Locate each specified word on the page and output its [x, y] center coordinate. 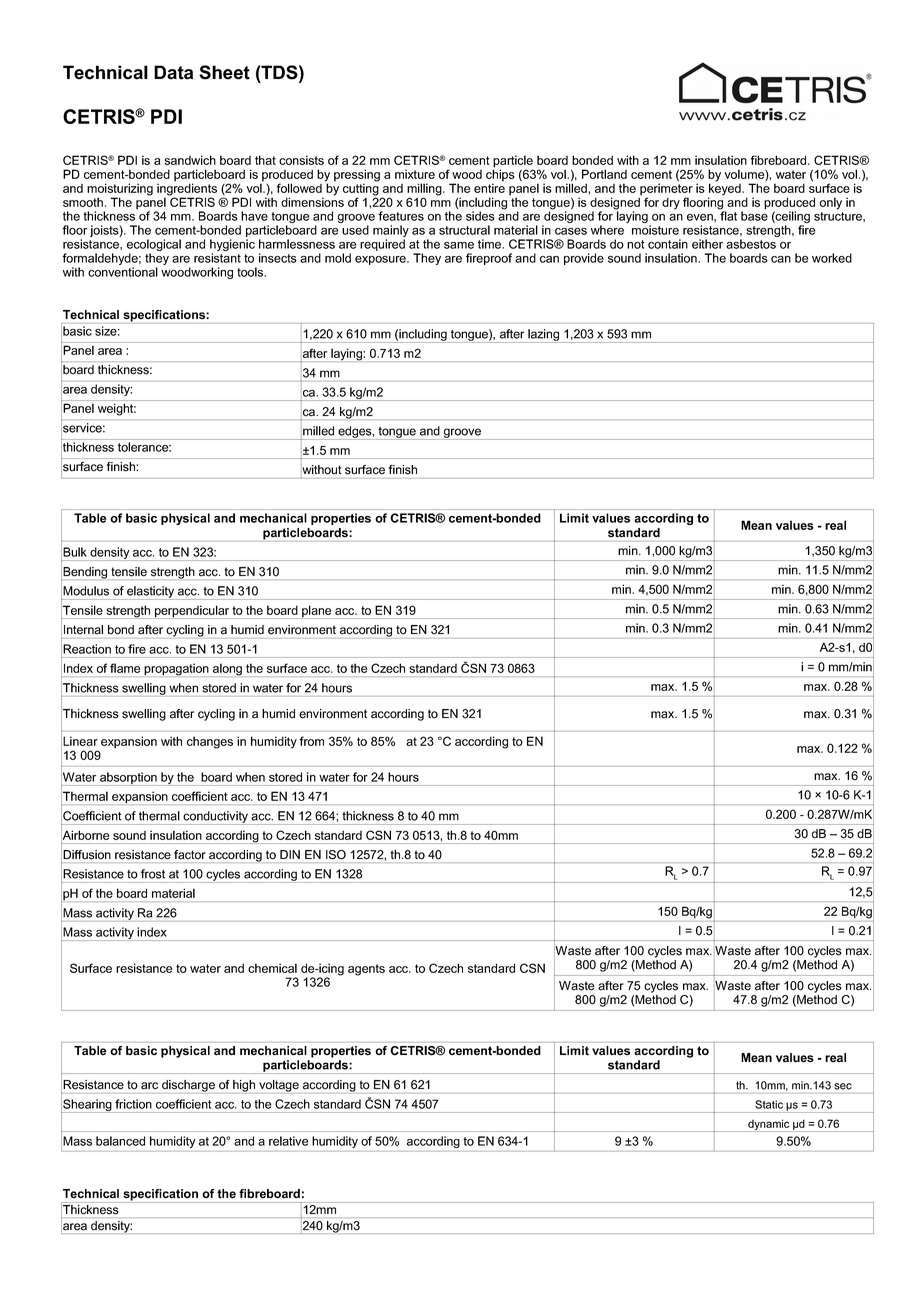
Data [173, 72]
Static [769, 1104]
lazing [544, 336]
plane [317, 612]
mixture [415, 174]
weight [117, 410]
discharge [188, 1087]
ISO [336, 855]
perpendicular [192, 612]
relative [288, 1141]
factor [190, 854]
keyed [725, 189]
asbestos [751, 244]
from [311, 741]
